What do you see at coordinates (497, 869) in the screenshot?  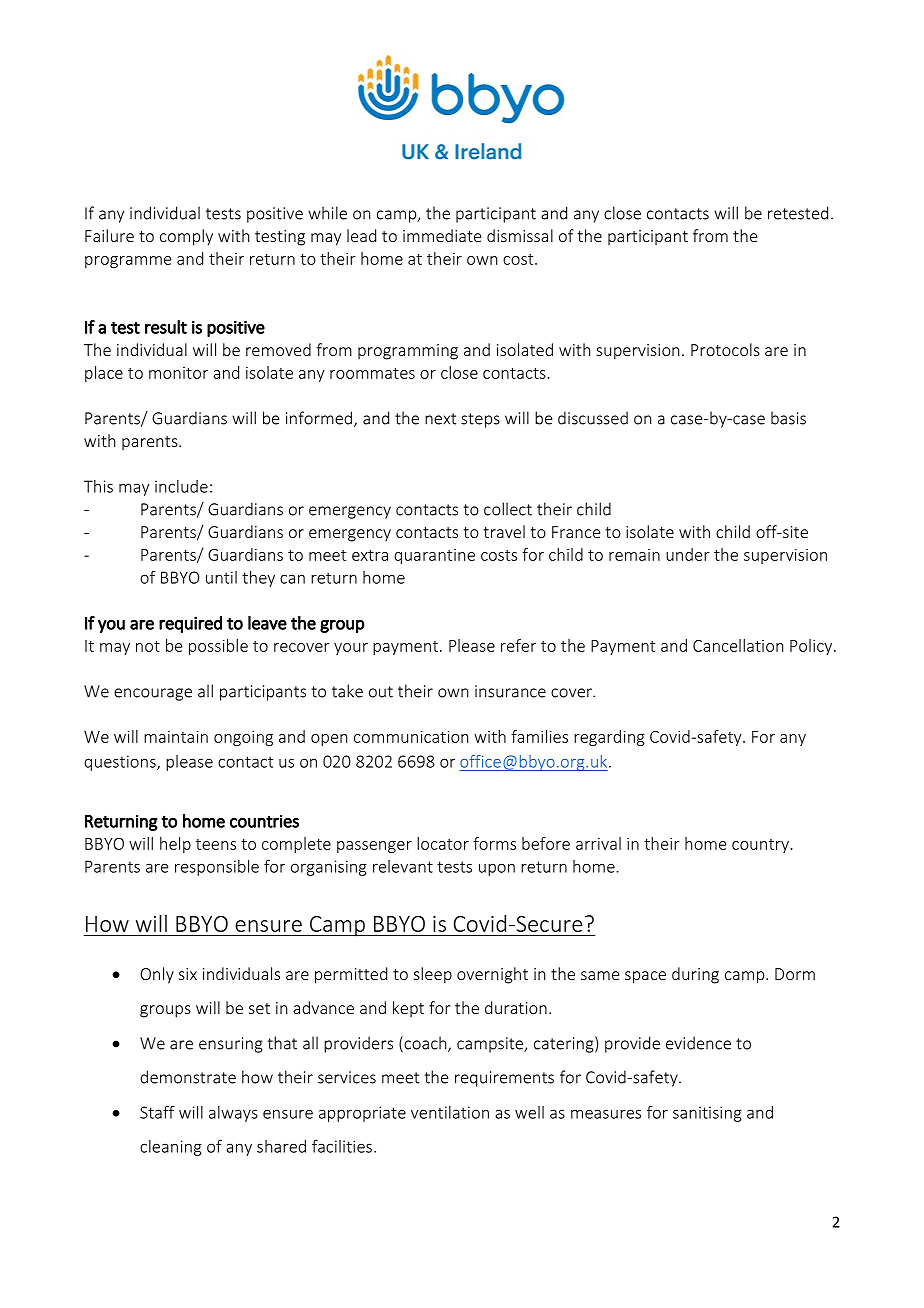 I see `upon` at bounding box center [497, 869].
